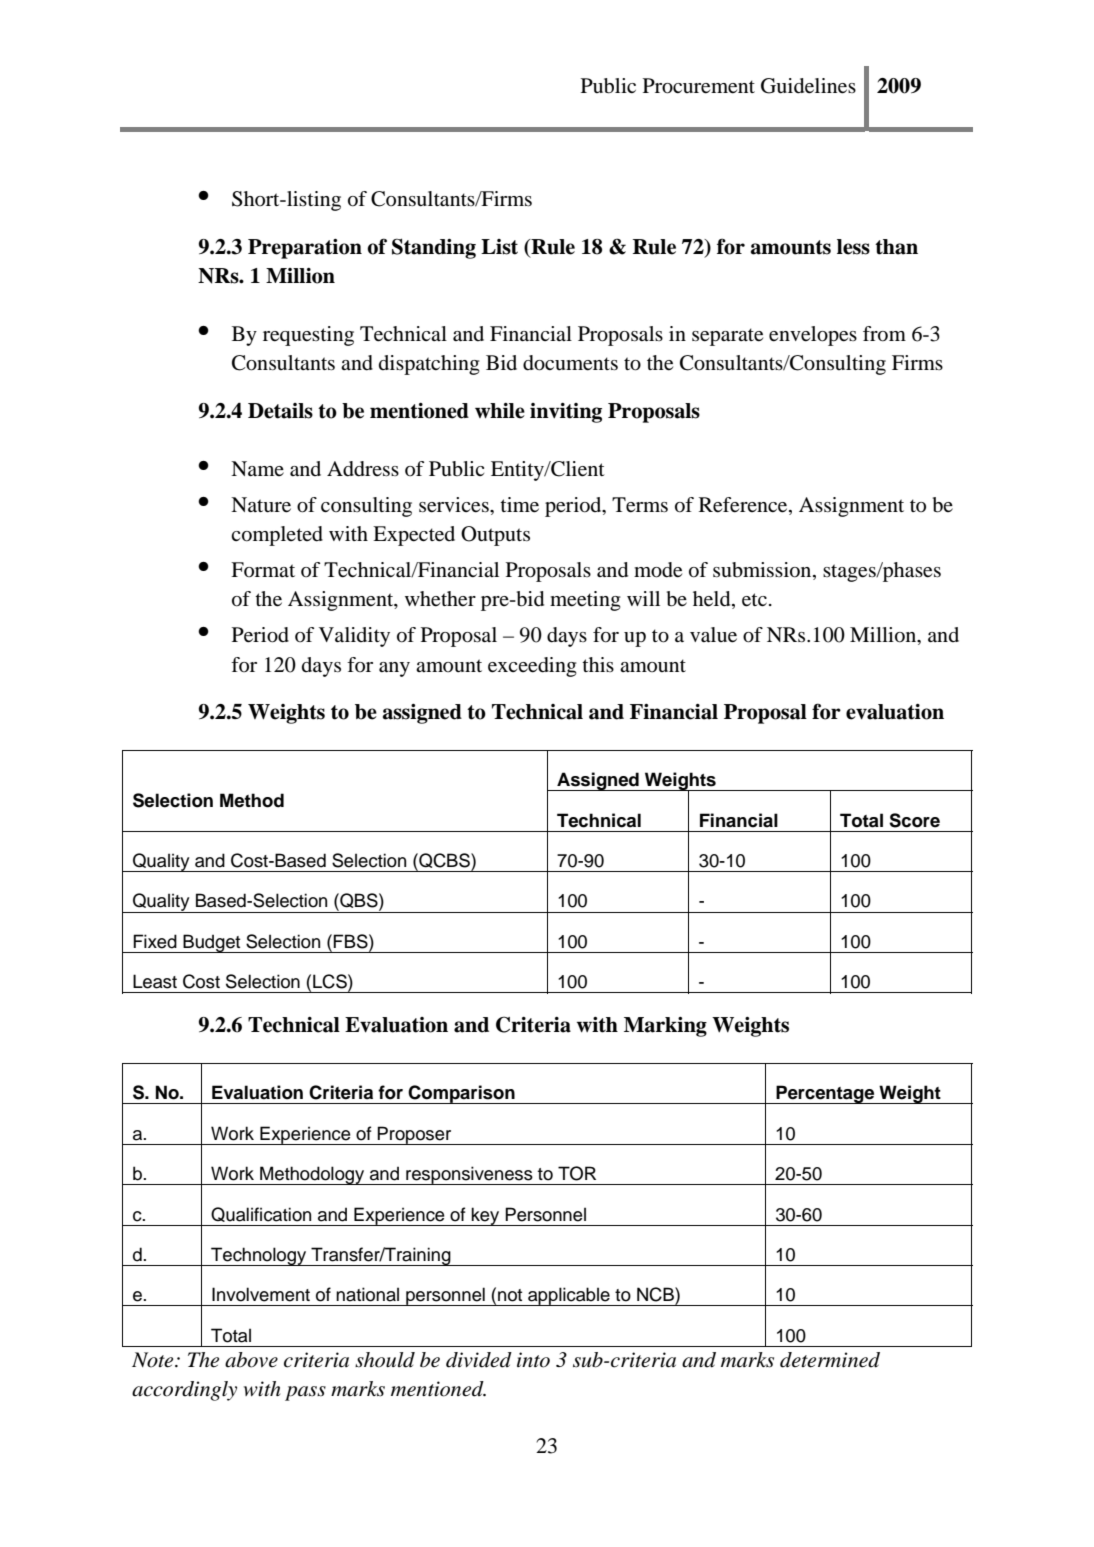 The width and height of the document is (1094, 1547). What do you see at coordinates (744, 505) in the document?
I see `Reference` at bounding box center [744, 505].
